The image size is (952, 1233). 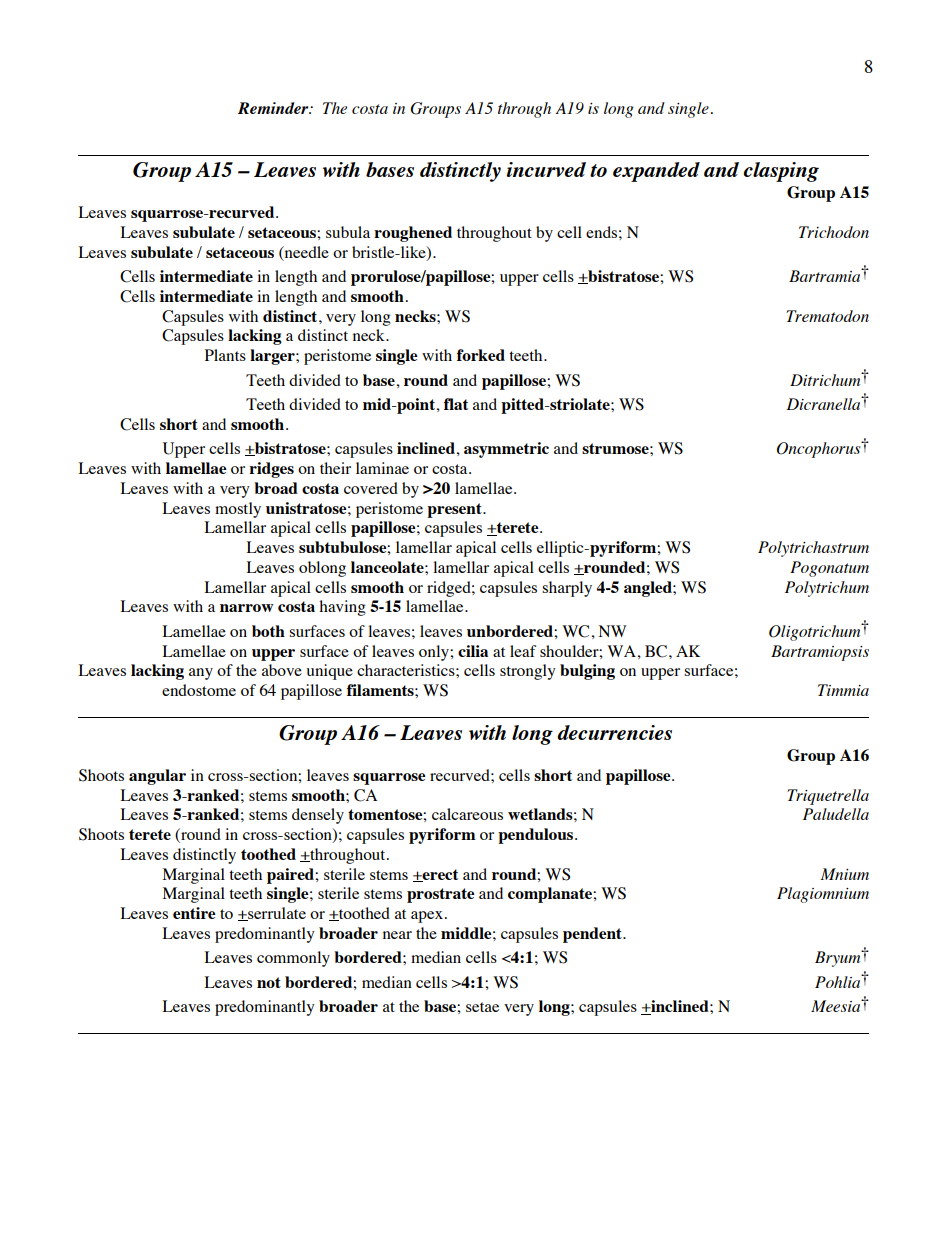 I want to click on asymmetric, so click(x=506, y=450).
